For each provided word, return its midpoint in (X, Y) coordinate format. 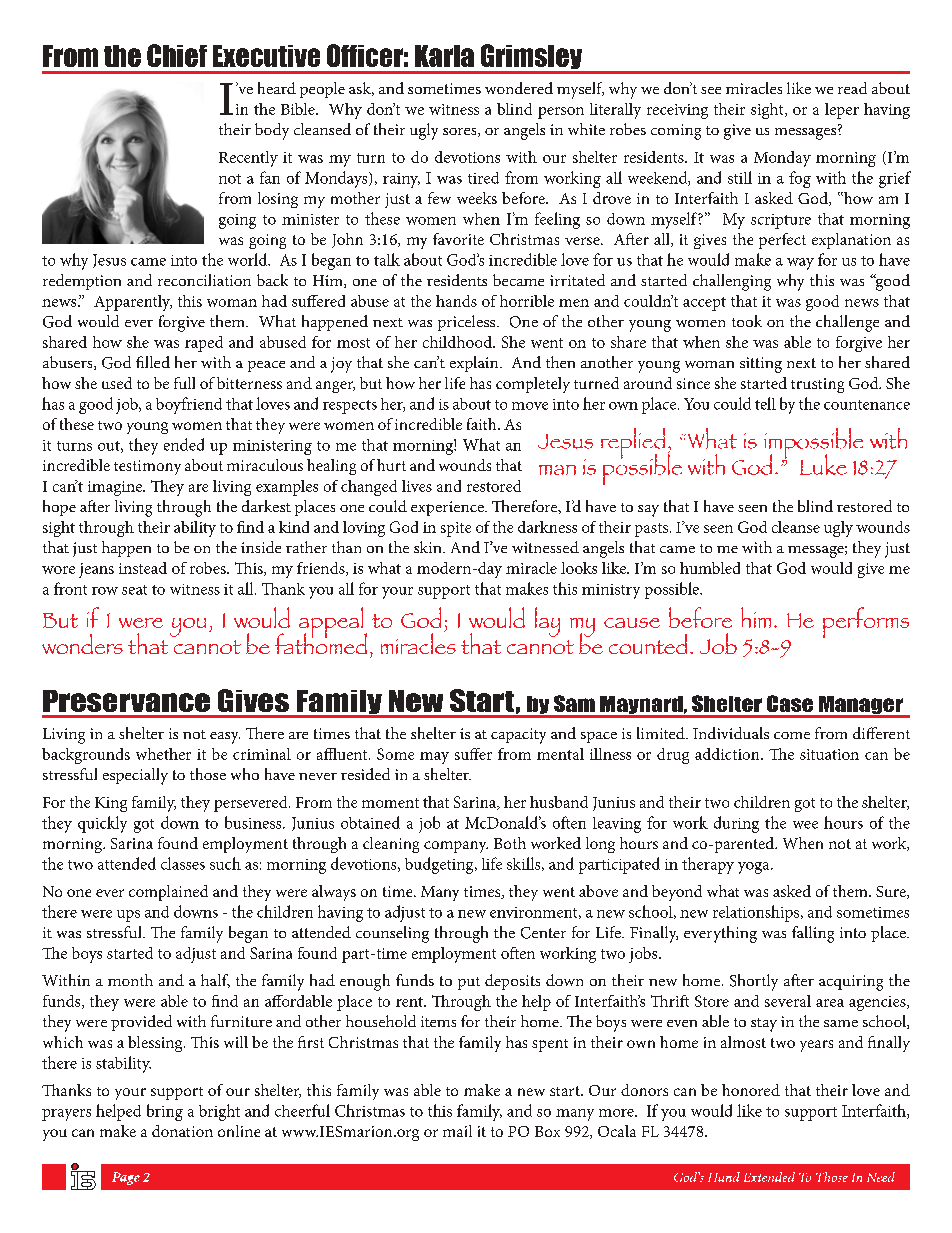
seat (134, 590)
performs (866, 622)
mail (457, 1131)
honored (751, 1090)
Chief (177, 55)
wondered (519, 88)
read (852, 88)
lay (547, 622)
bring (165, 1112)
